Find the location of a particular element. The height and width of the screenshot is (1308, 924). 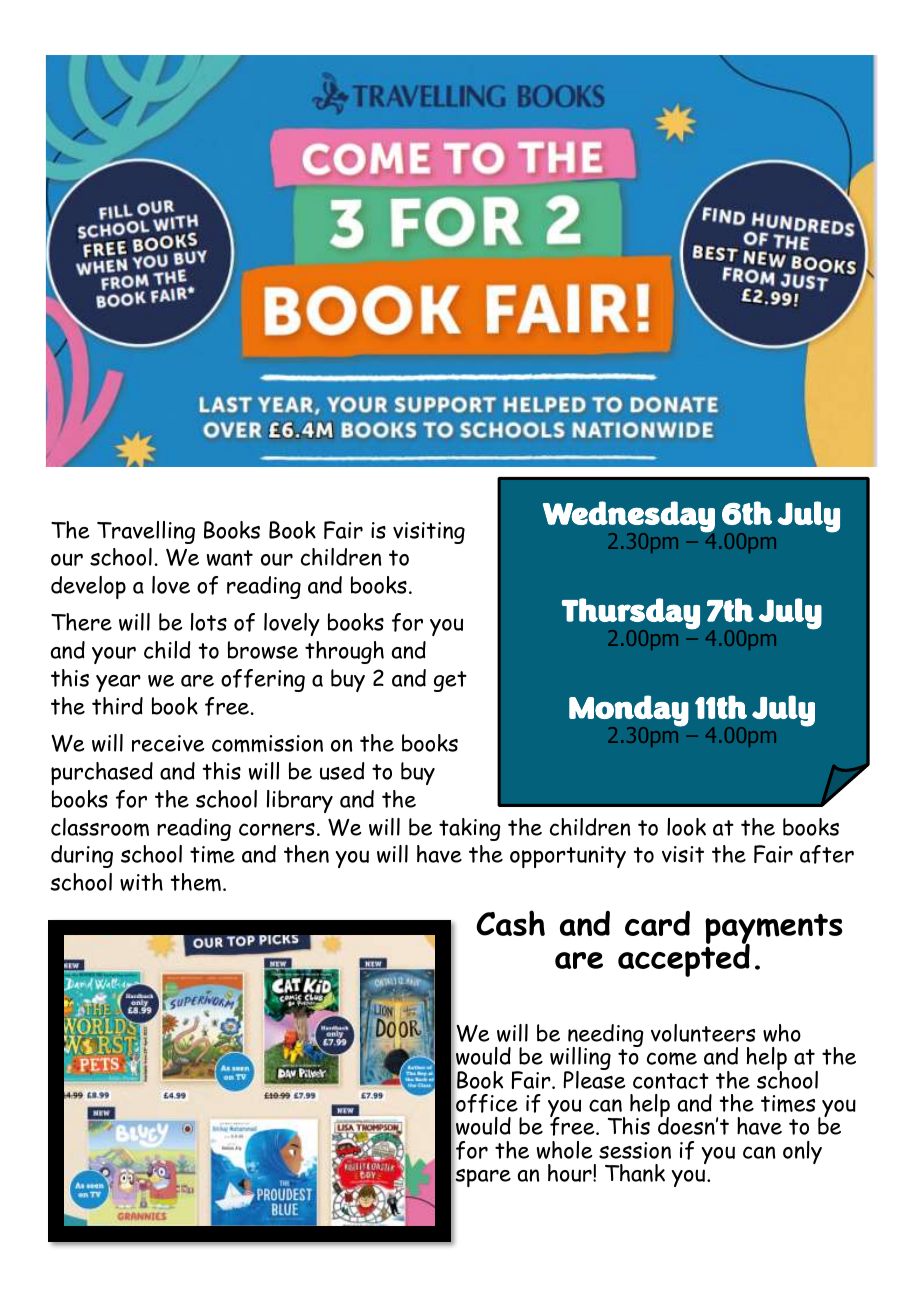

needing is located at coordinates (605, 1037).
